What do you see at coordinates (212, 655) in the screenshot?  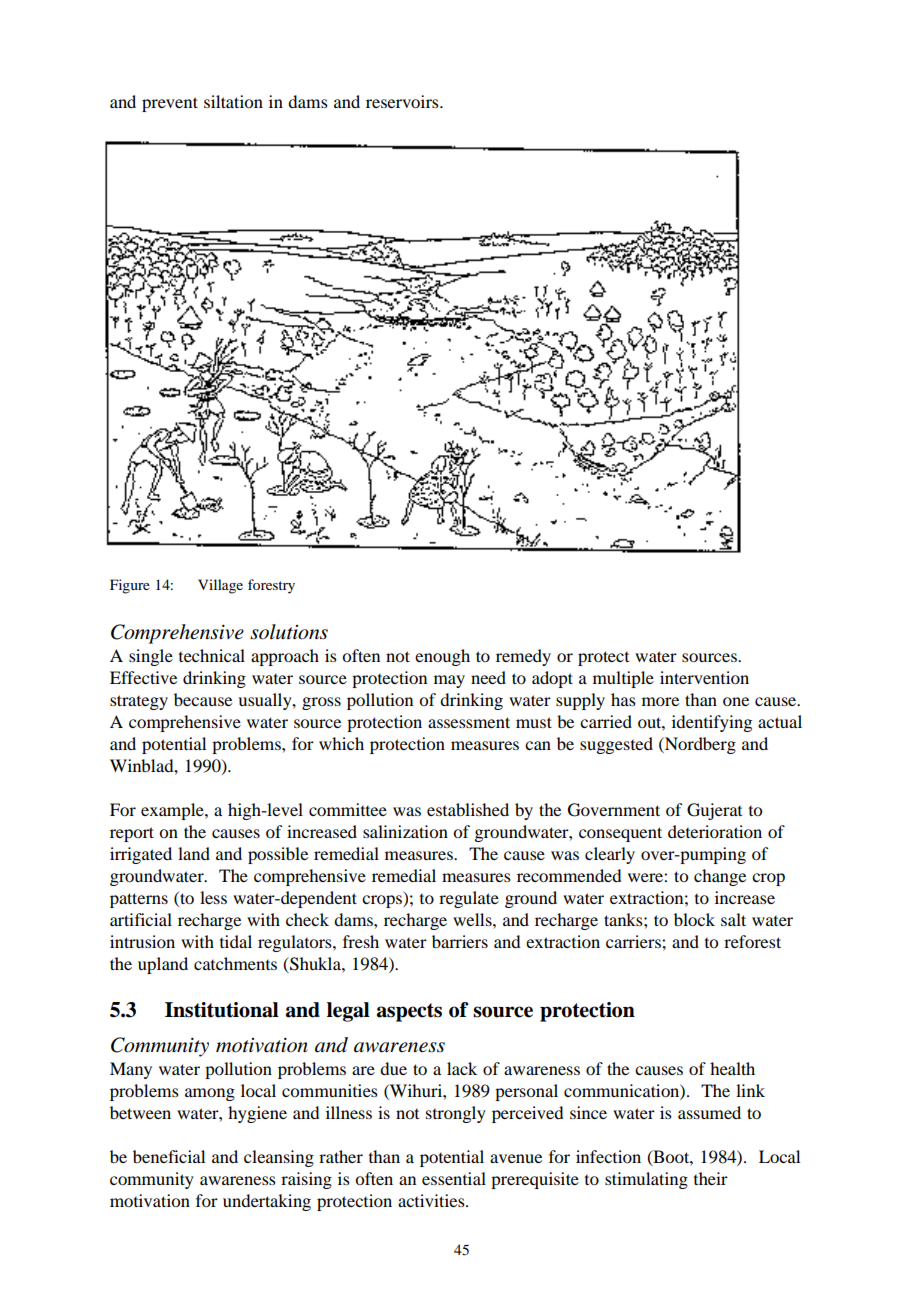 I see `technical` at bounding box center [212, 655].
